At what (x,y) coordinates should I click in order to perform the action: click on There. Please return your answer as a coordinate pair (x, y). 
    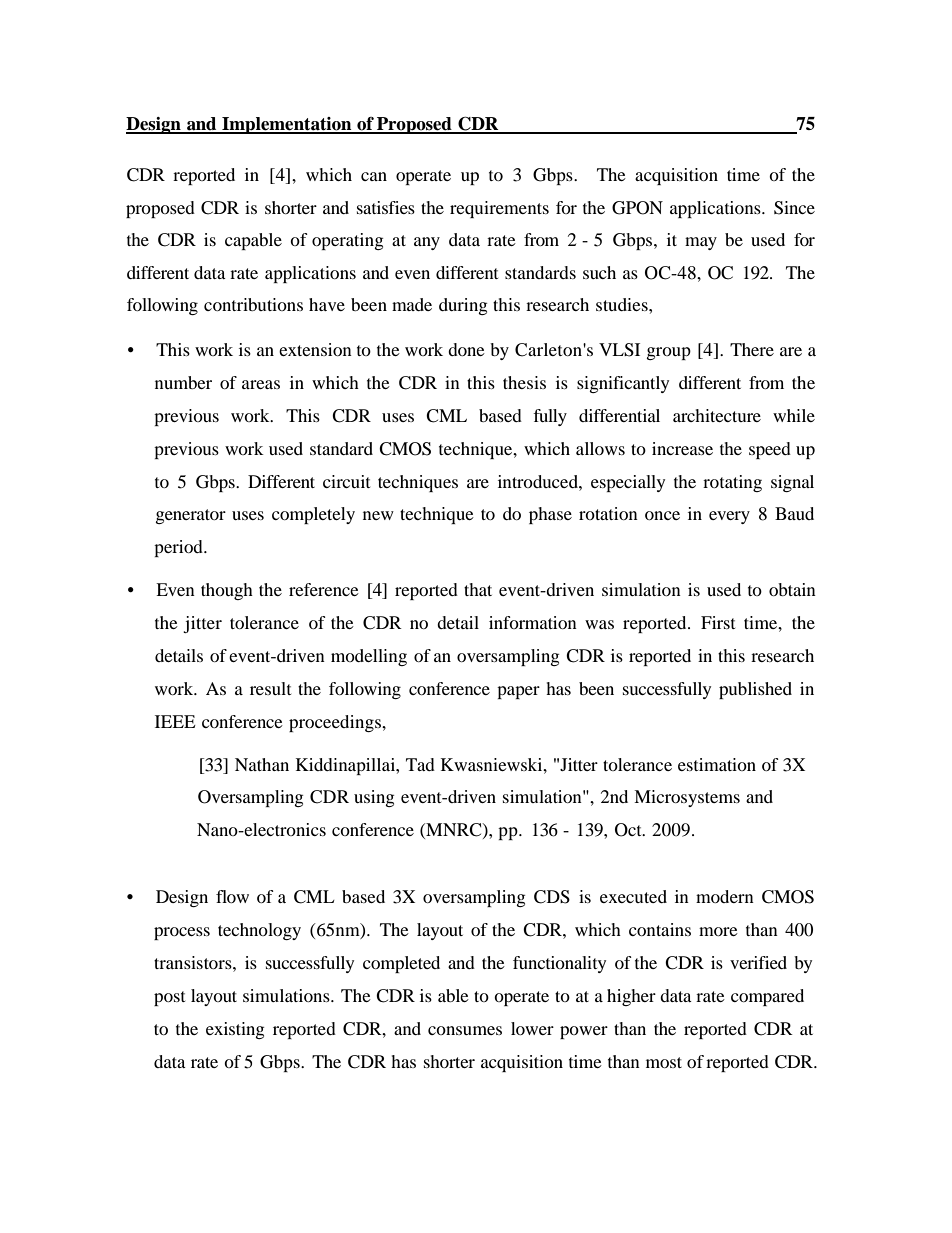
    Looking at the image, I should click on (752, 349).
